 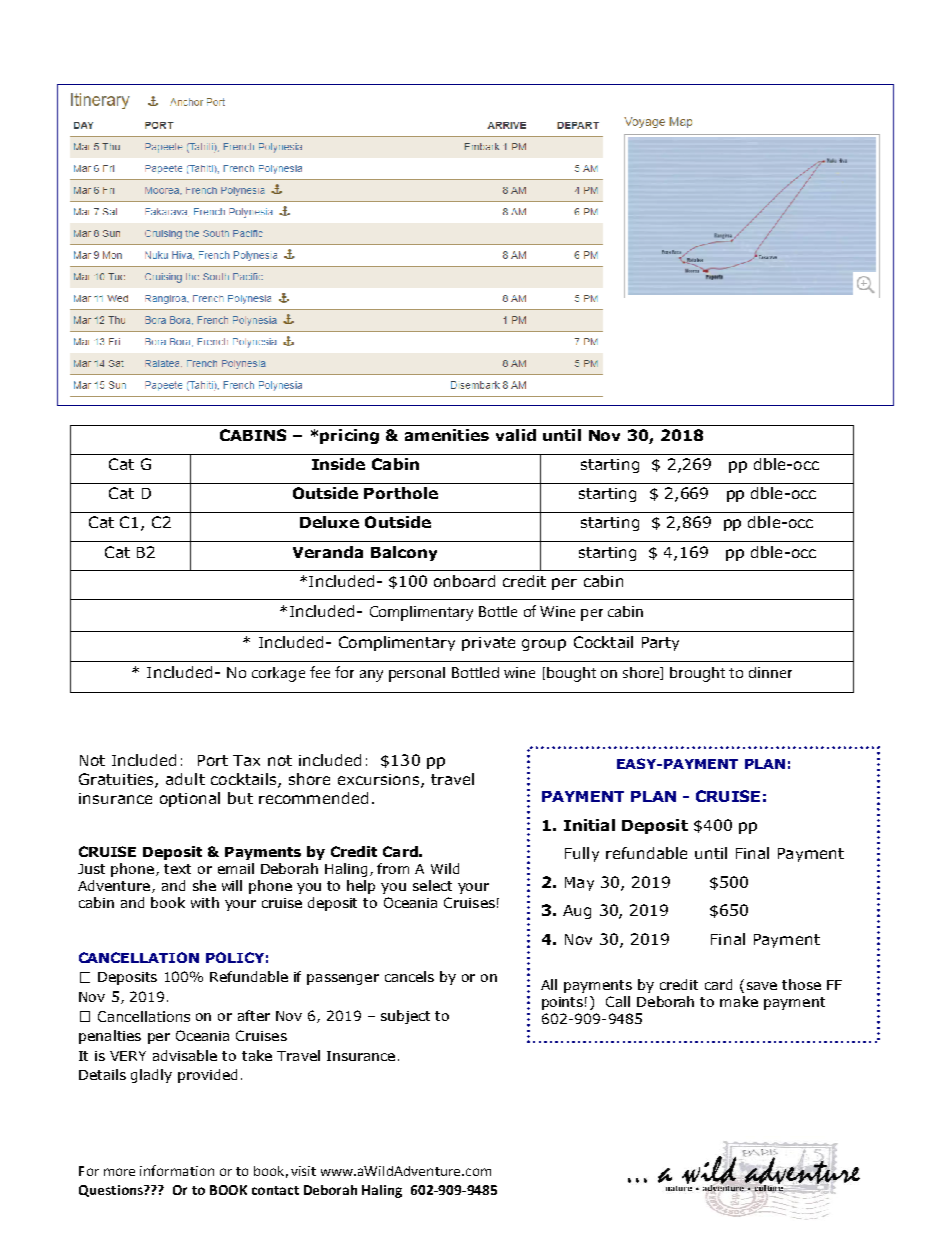 What do you see at coordinates (516, 435) in the image?
I see `valid` at bounding box center [516, 435].
